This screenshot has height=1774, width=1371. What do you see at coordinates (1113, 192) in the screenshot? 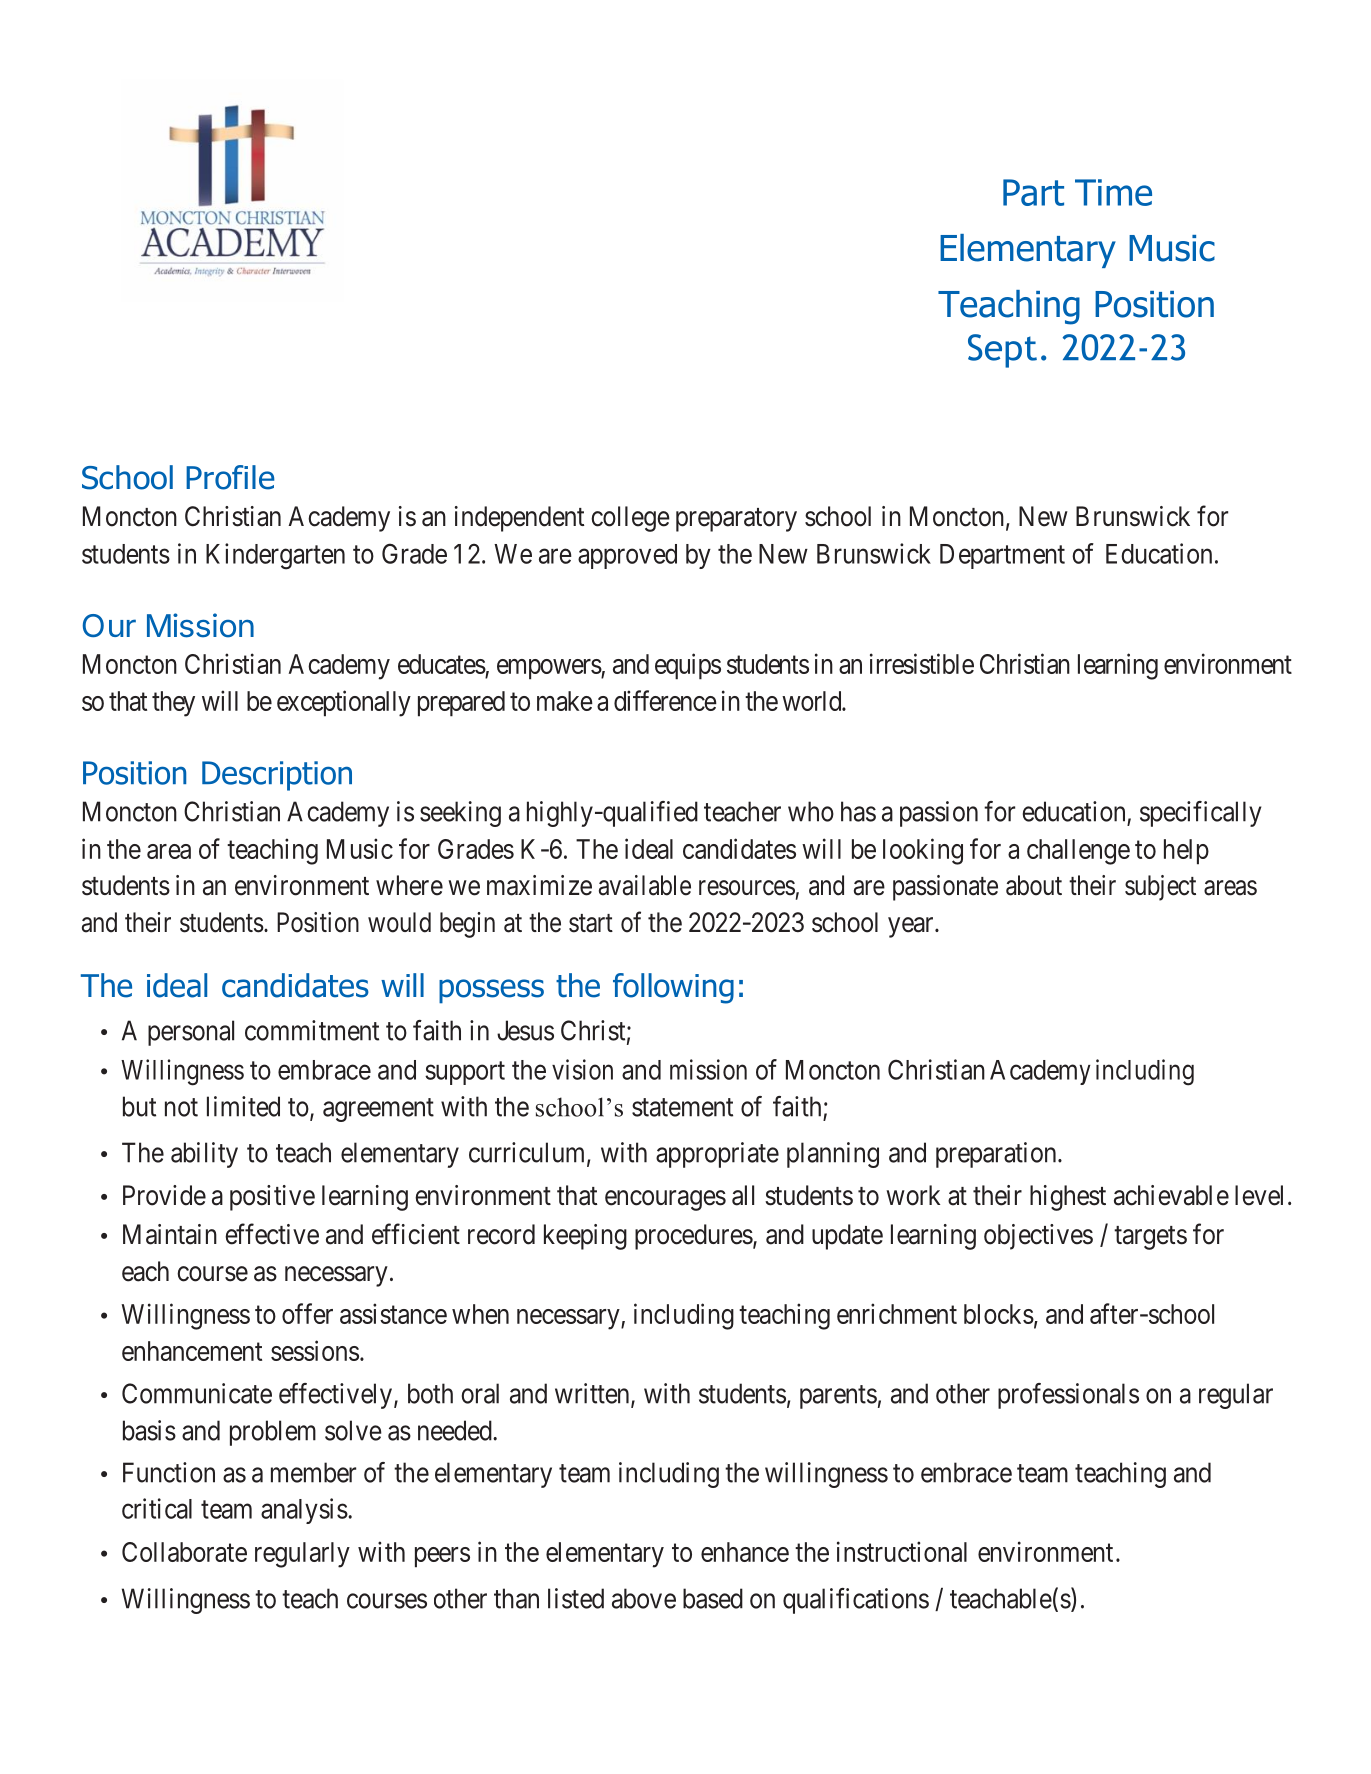
I see `Time` at bounding box center [1113, 192].
